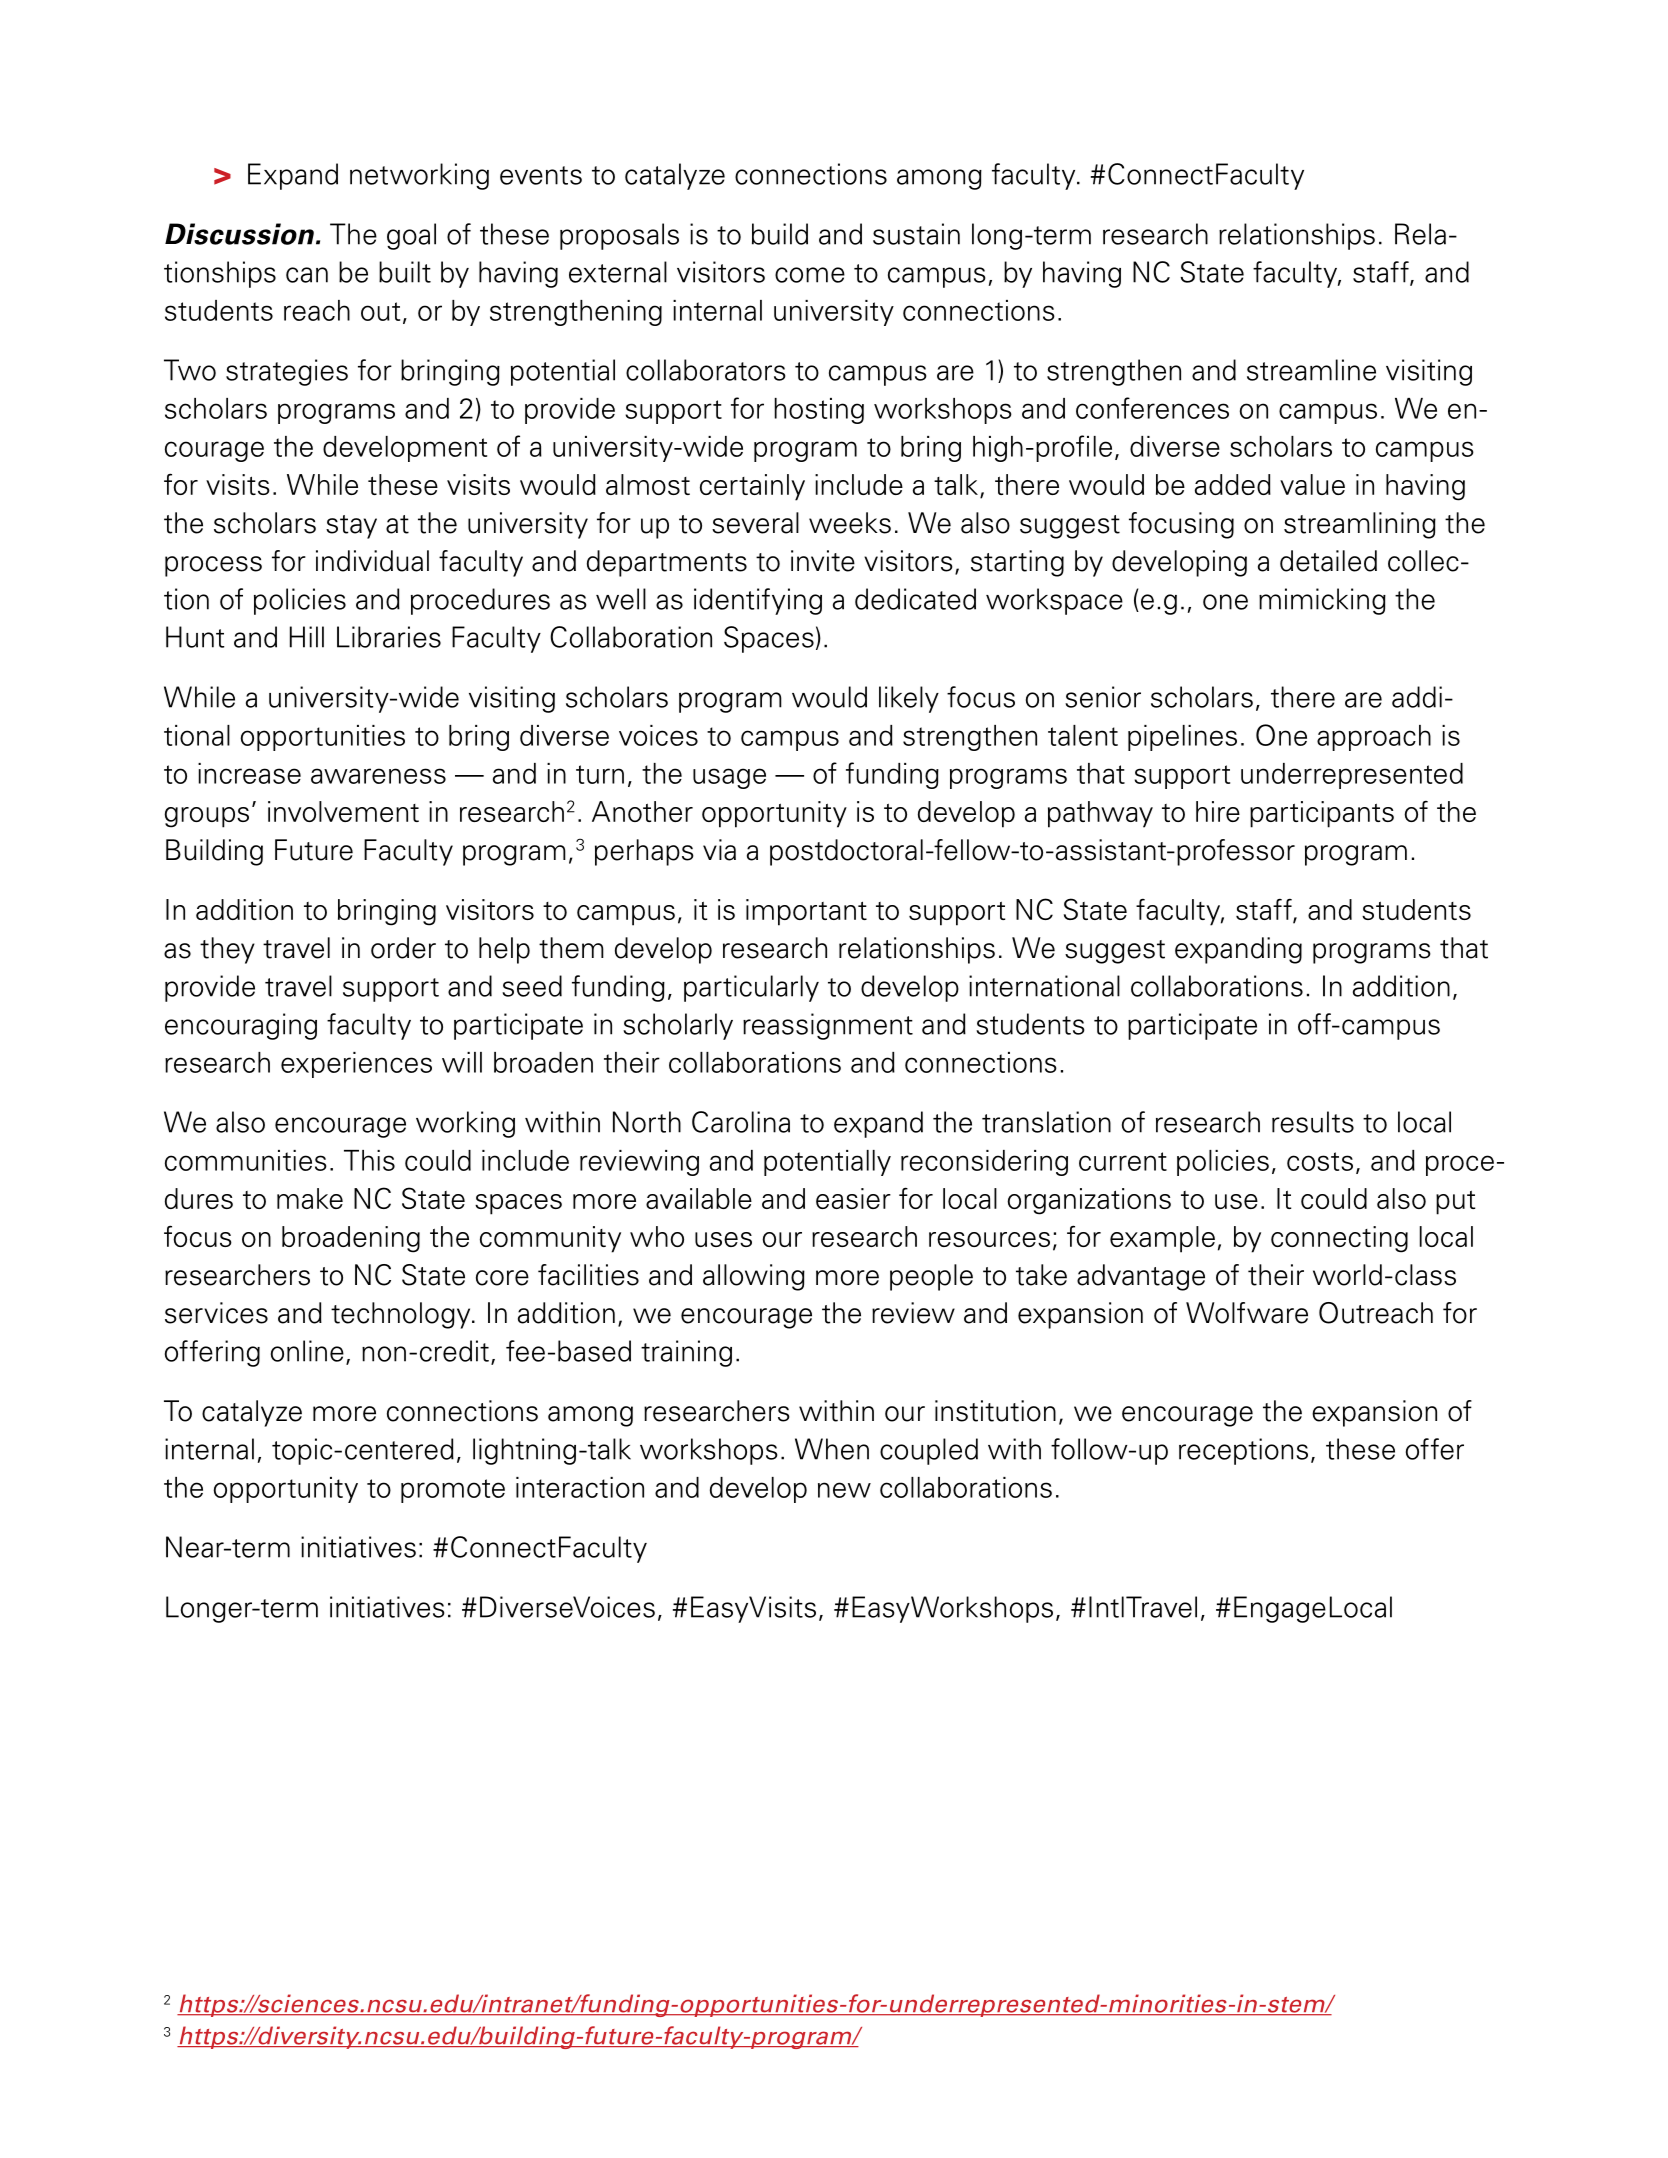 Image resolution: width=1668 pixels, height=2158 pixels. Describe the element at coordinates (1312, 484) in the screenshot. I see `value` at that location.
